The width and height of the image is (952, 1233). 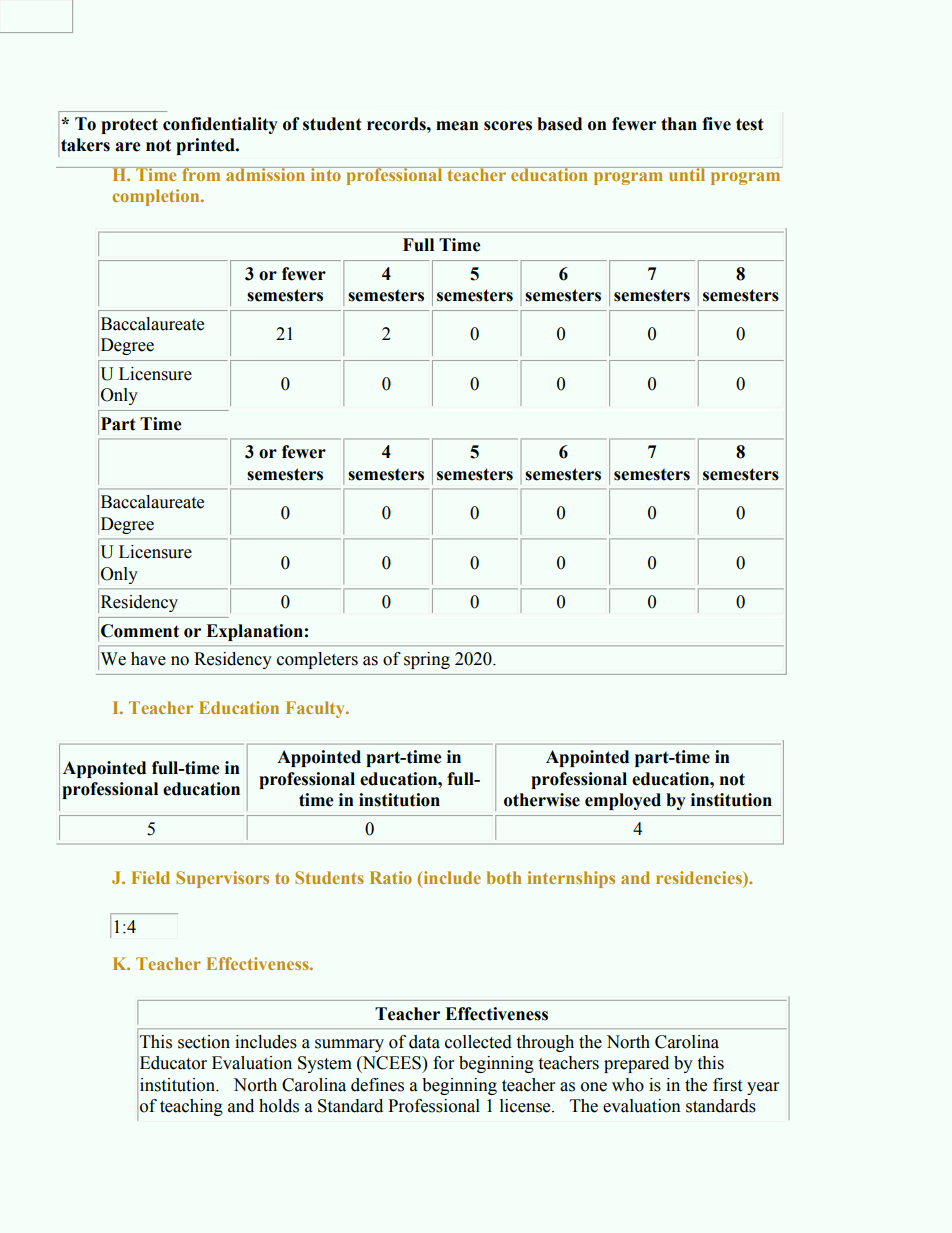 I want to click on first, so click(x=727, y=1085).
